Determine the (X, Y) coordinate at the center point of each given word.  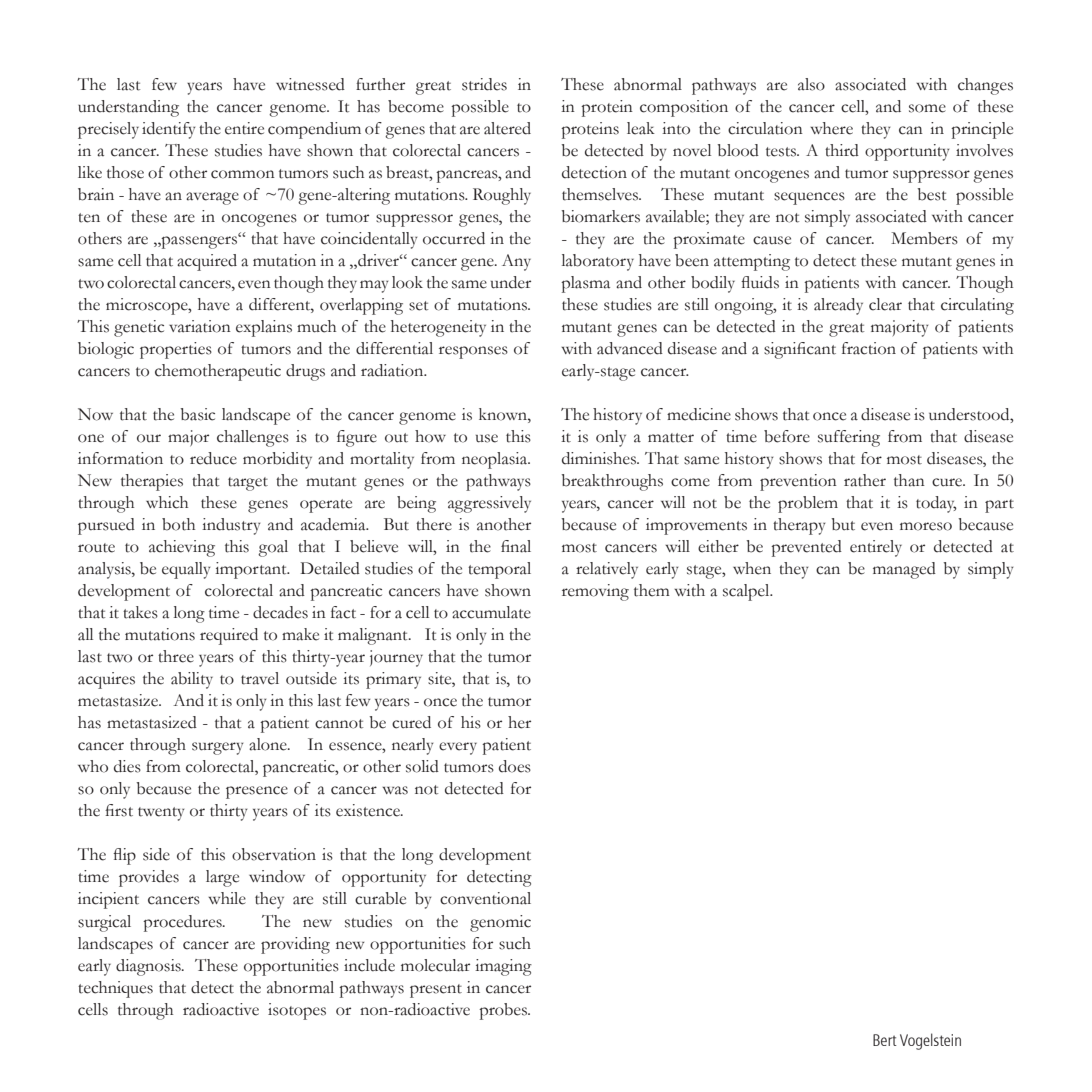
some (927, 108)
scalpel (747, 592)
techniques (115, 989)
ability (192, 680)
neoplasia (496, 460)
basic (198, 414)
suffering (849, 438)
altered (507, 128)
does (515, 766)
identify (168, 130)
